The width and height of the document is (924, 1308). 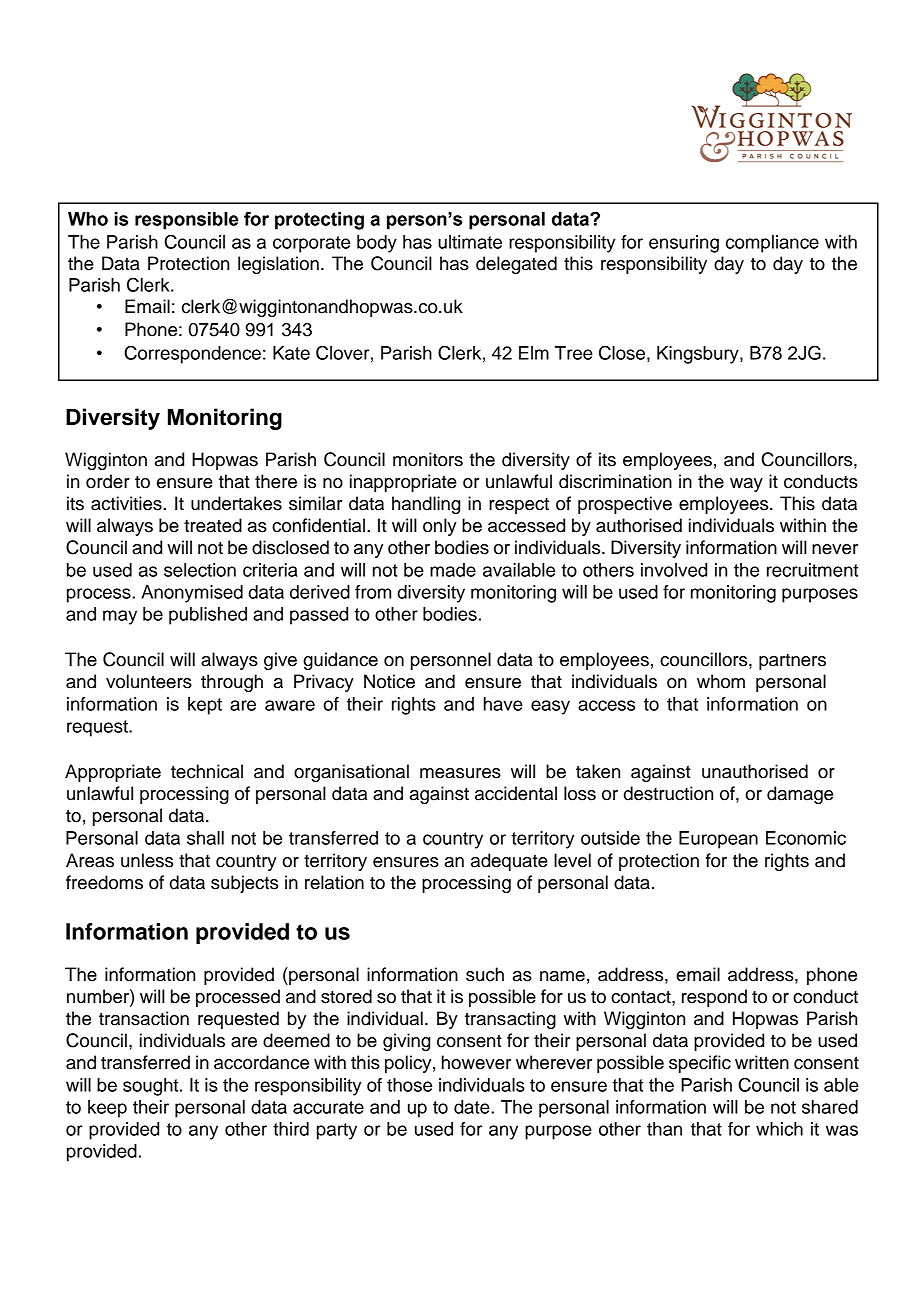 I want to click on unless, so click(x=147, y=860).
